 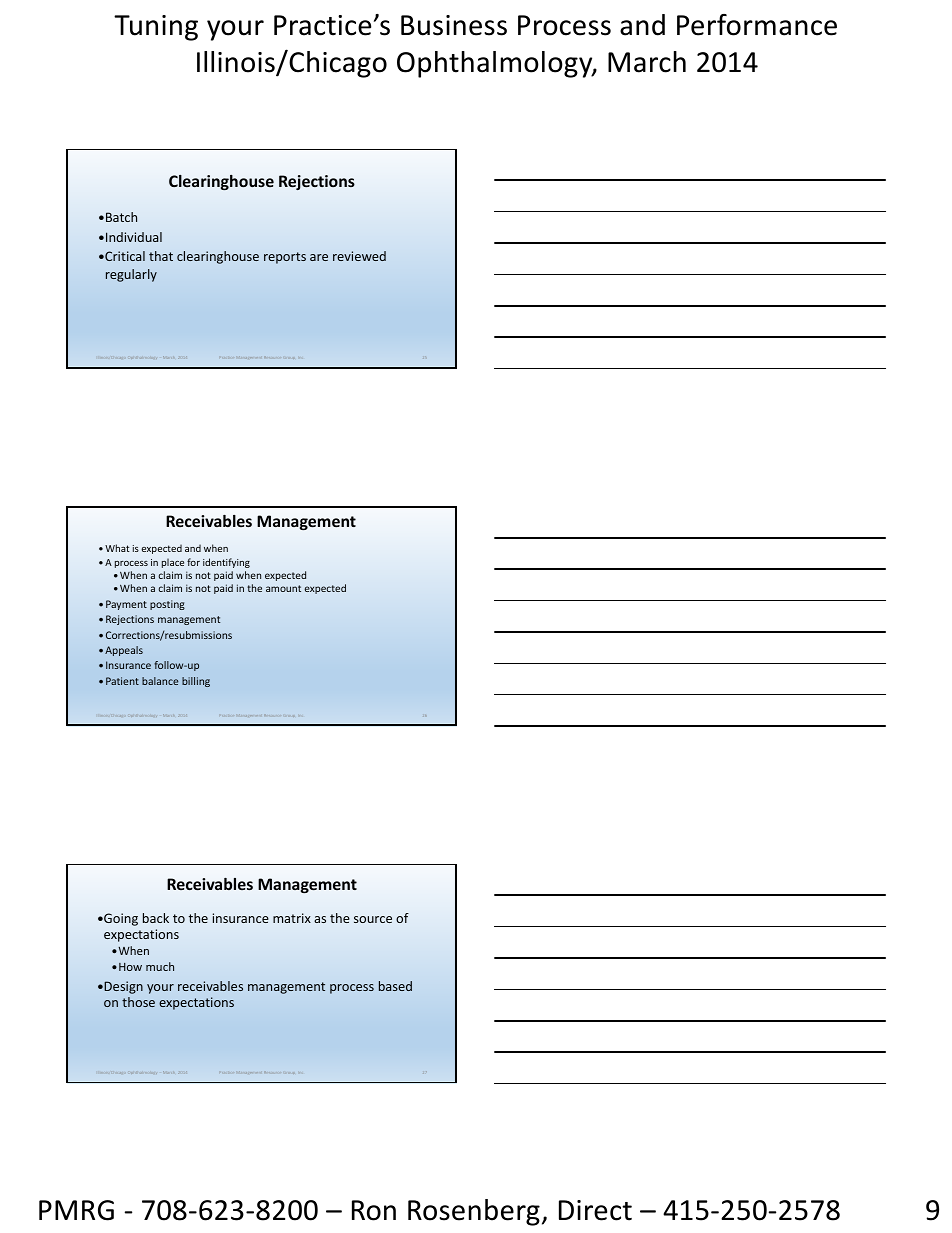 What do you see at coordinates (454, 25) in the screenshot?
I see `Business` at bounding box center [454, 25].
